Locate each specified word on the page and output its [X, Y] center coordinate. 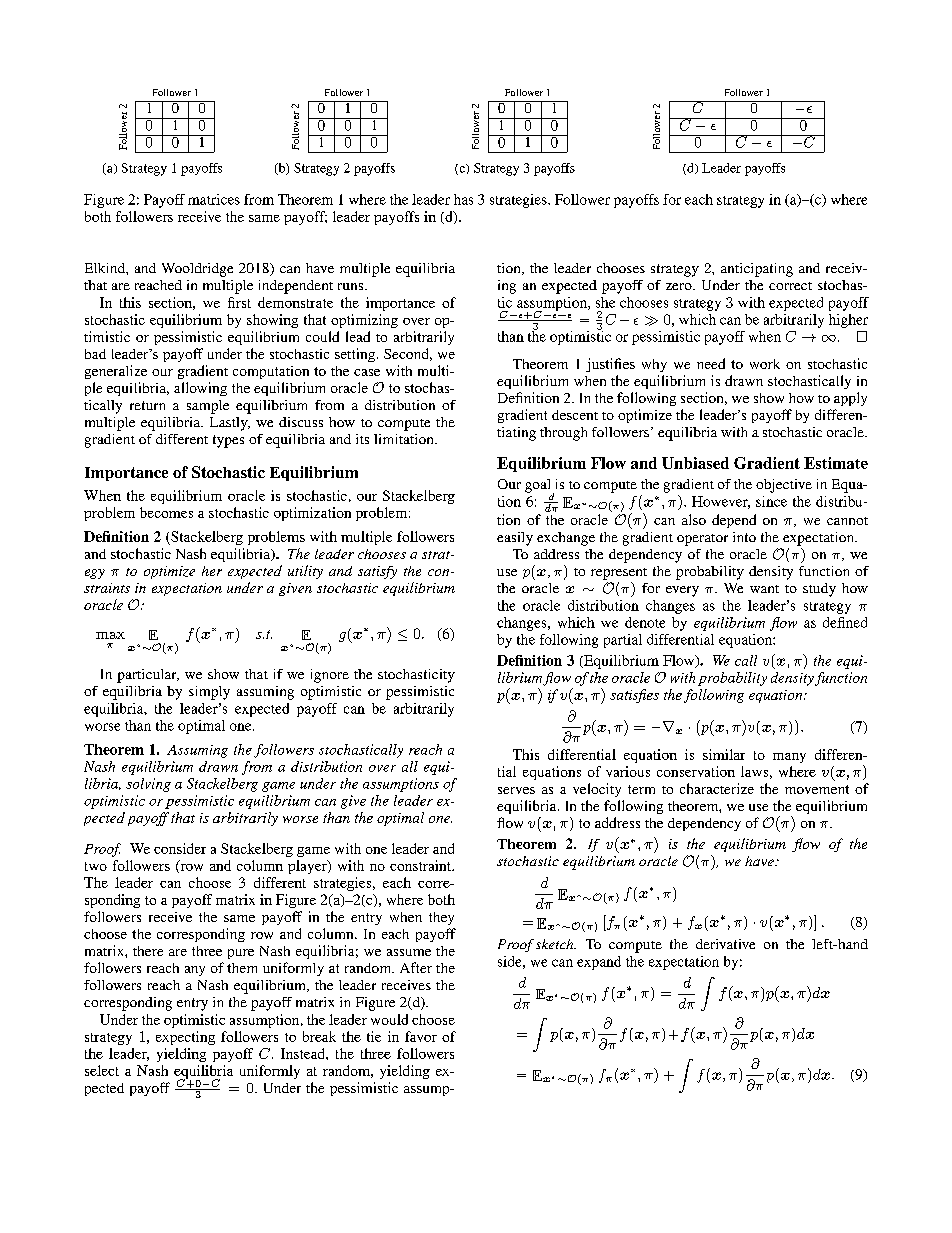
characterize [717, 788]
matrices [214, 199]
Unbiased [695, 463]
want [764, 589]
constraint [422, 865]
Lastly [230, 424]
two [96, 866]
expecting [185, 1038]
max [110, 635]
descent [575, 415]
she [605, 302]
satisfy [377, 572]
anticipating [757, 270]
